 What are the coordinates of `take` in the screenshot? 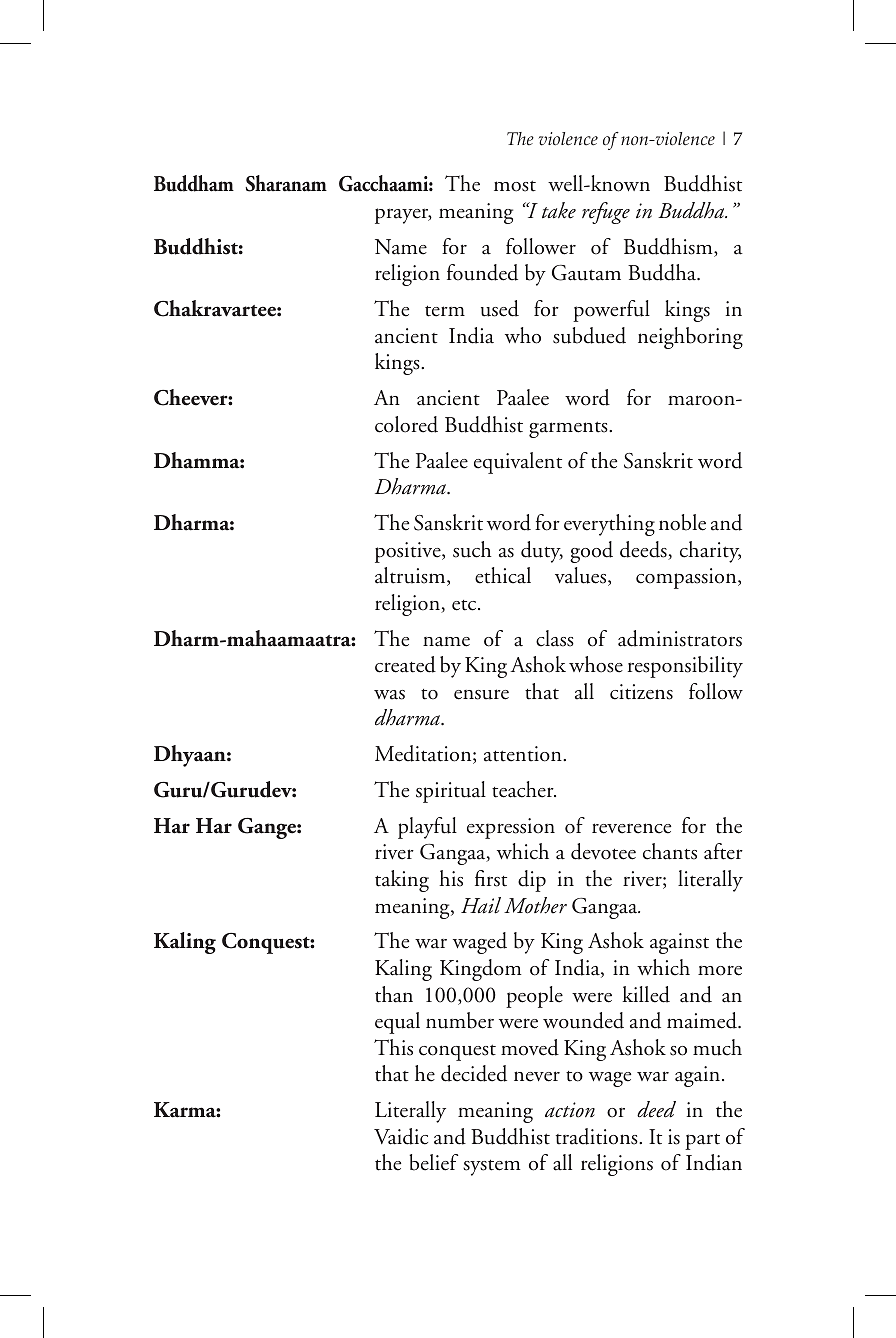 It's located at (559, 210).
